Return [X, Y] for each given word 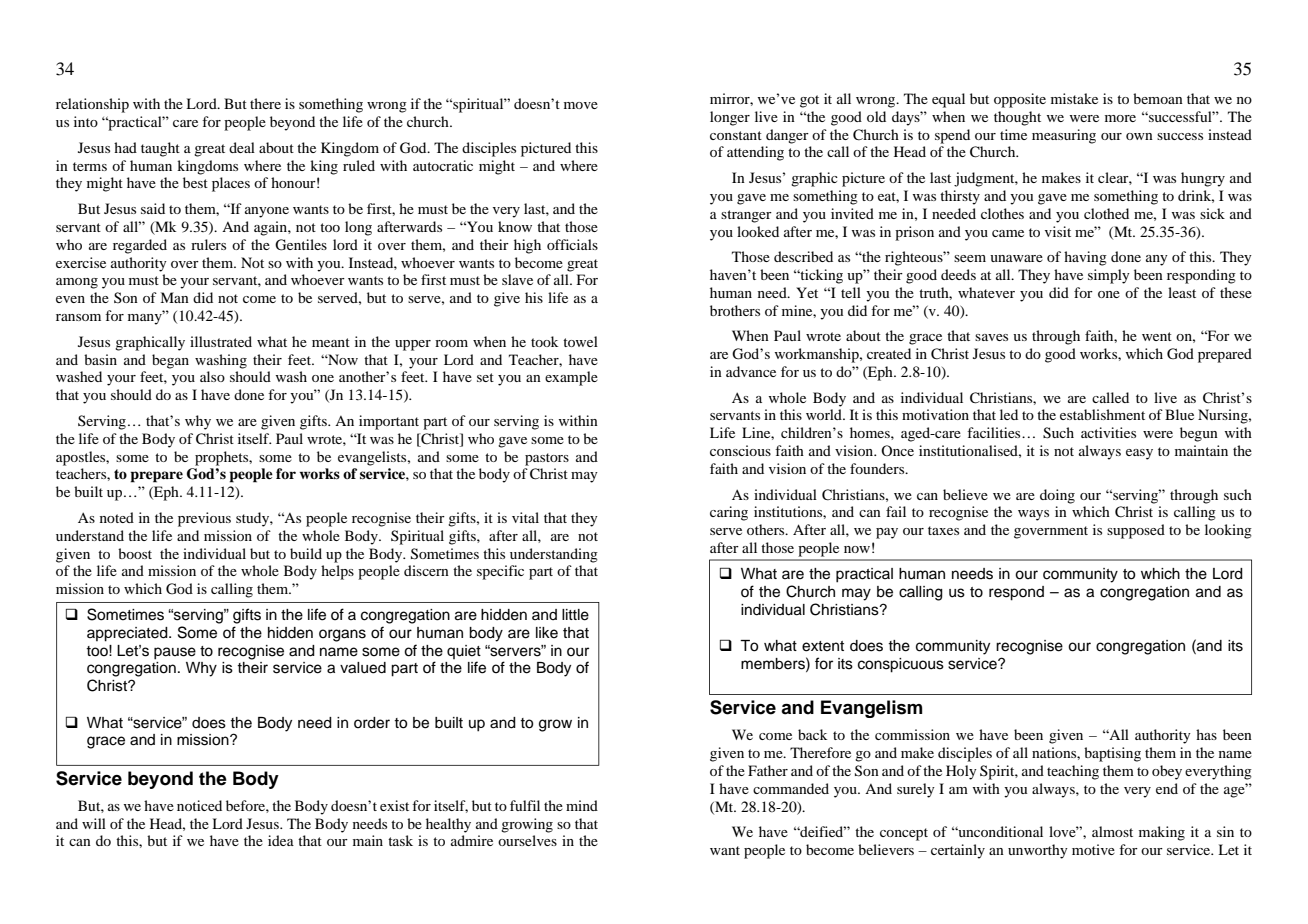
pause [175, 653]
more [1120, 118]
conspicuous [901, 665]
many [146, 318]
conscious [740, 450]
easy [1139, 454]
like [547, 633]
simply [1109, 276]
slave [517, 279]
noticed [199, 805]
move [581, 105]
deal [242, 147]
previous [204, 519]
